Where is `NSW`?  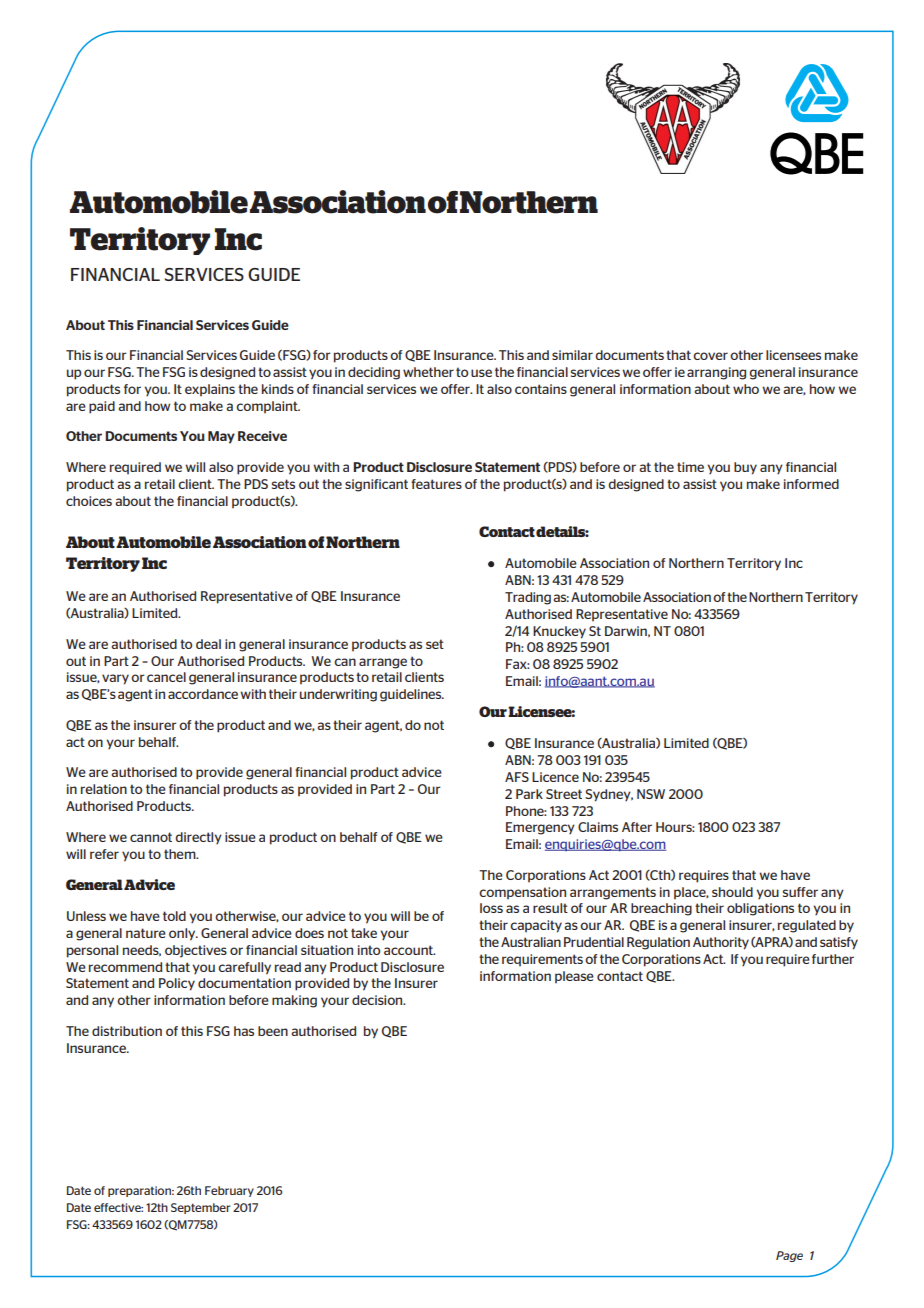 NSW is located at coordinates (651, 794).
